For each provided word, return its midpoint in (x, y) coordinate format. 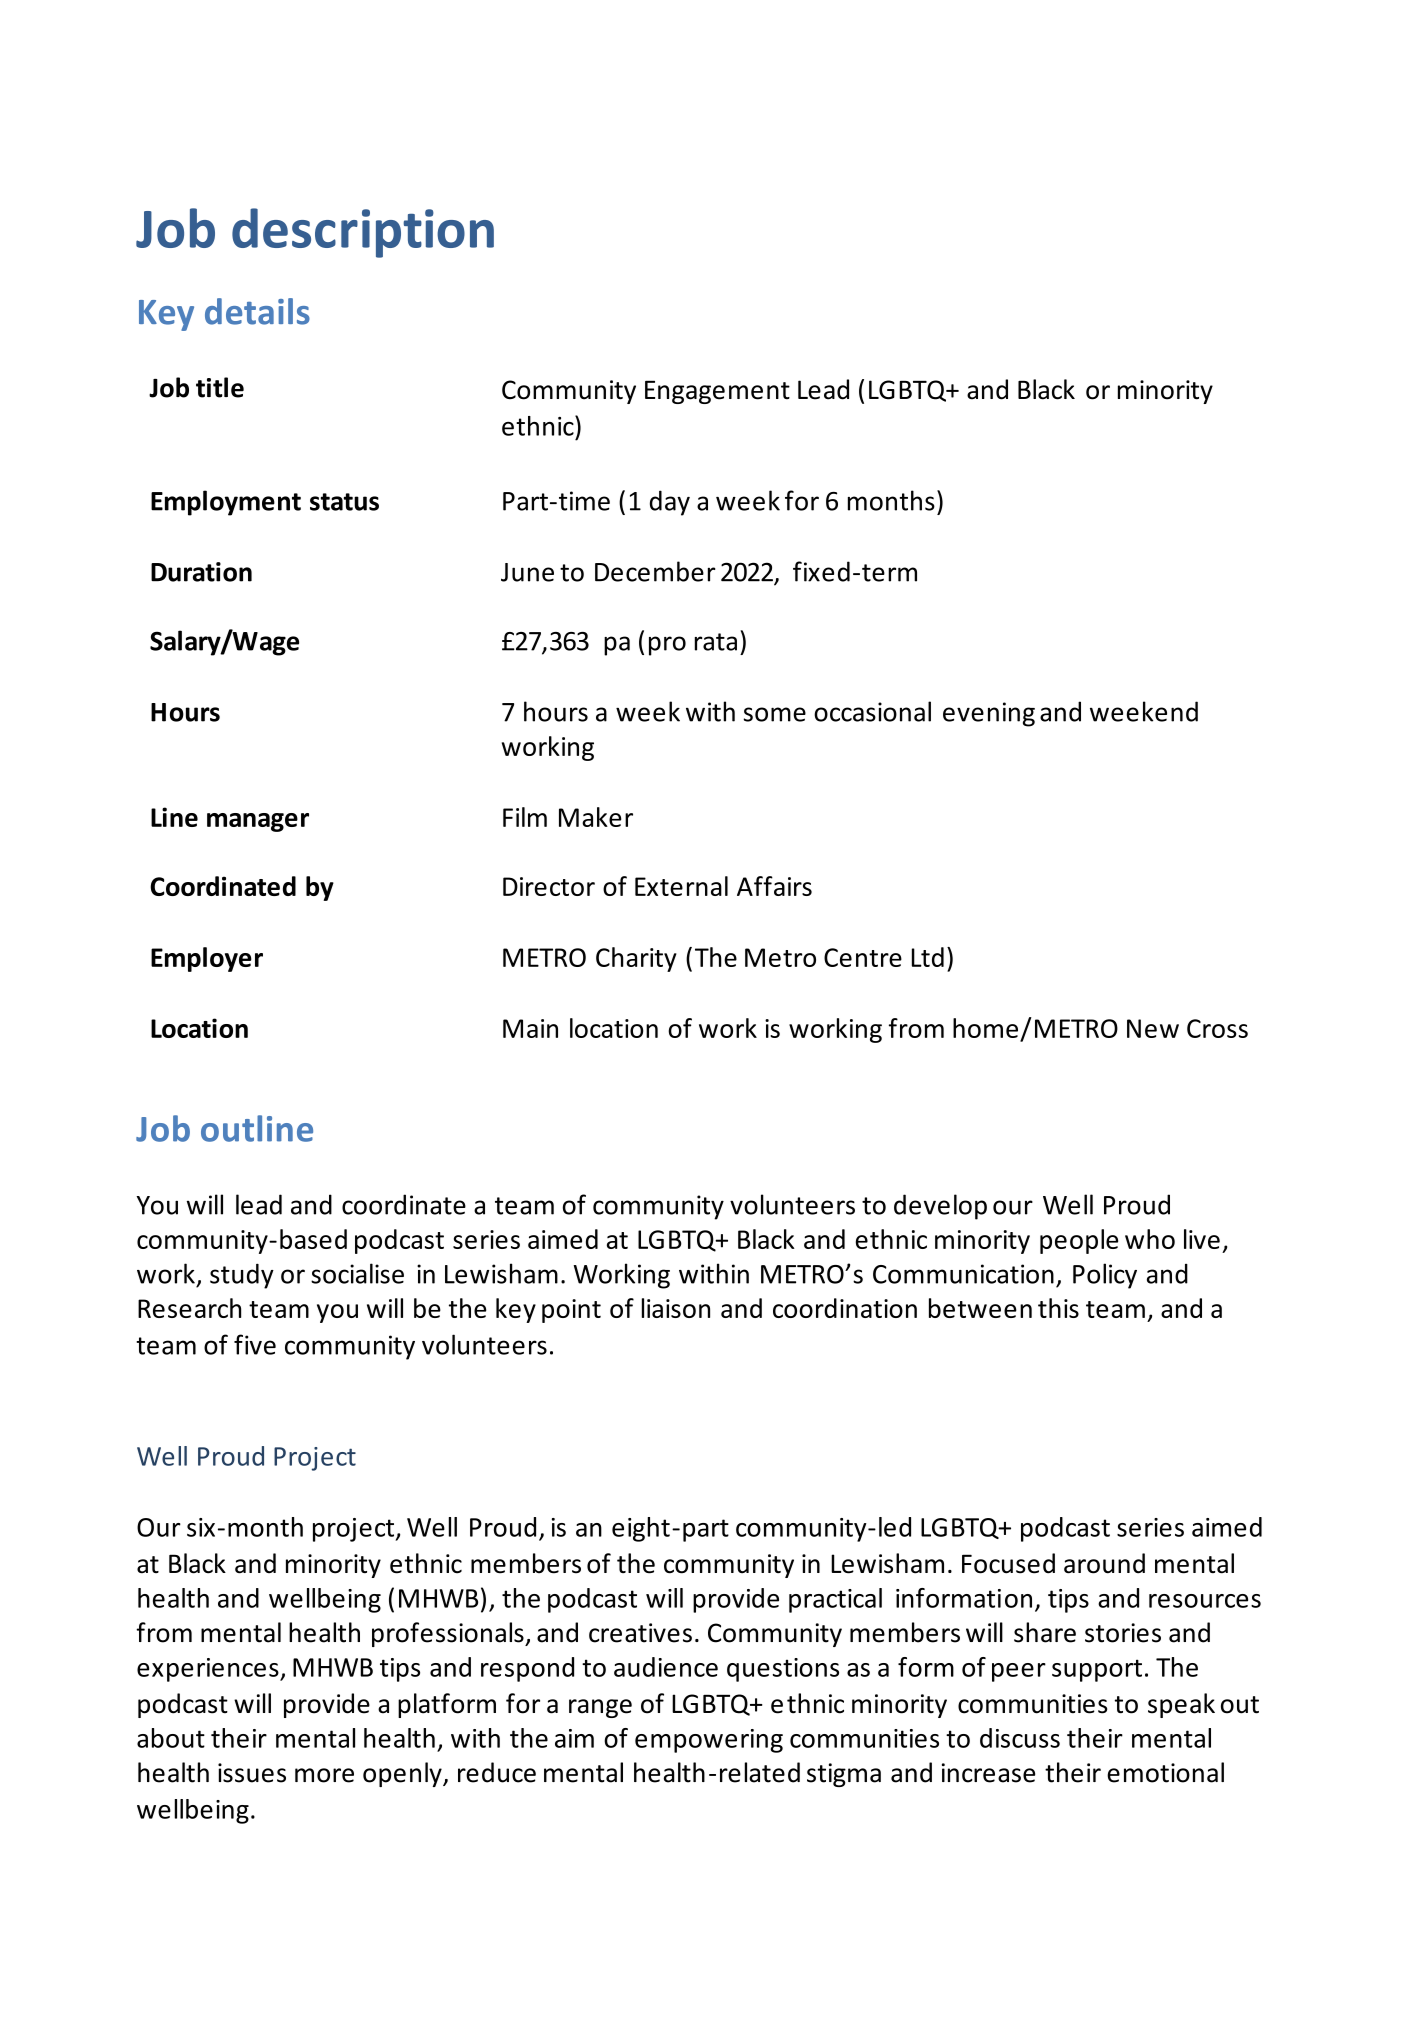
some (774, 714)
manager (258, 822)
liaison (676, 1308)
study (242, 1276)
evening (989, 714)
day (670, 503)
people (1079, 1241)
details (257, 311)
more (324, 1775)
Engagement (717, 392)
